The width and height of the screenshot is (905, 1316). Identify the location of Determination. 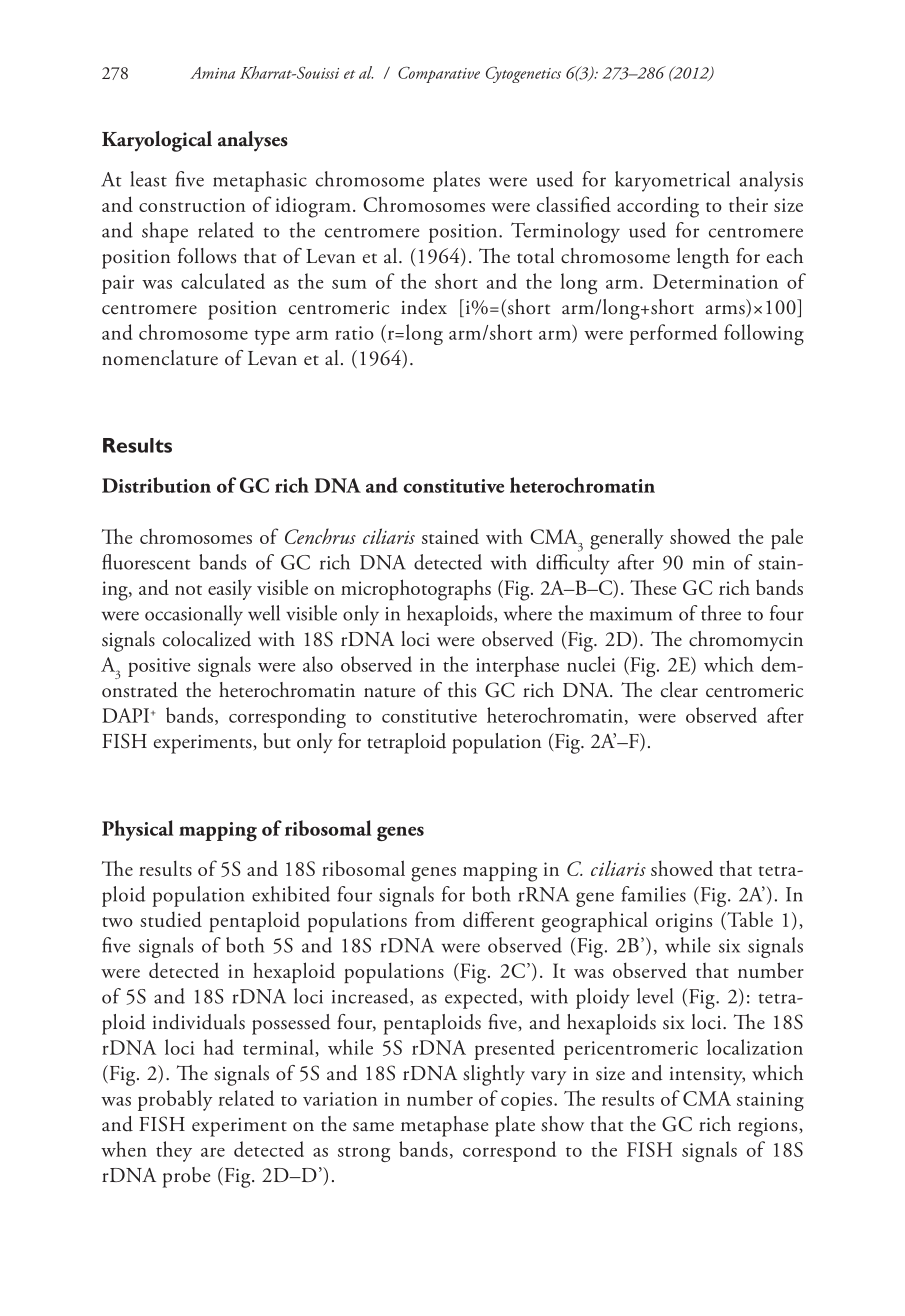
(715, 281).
